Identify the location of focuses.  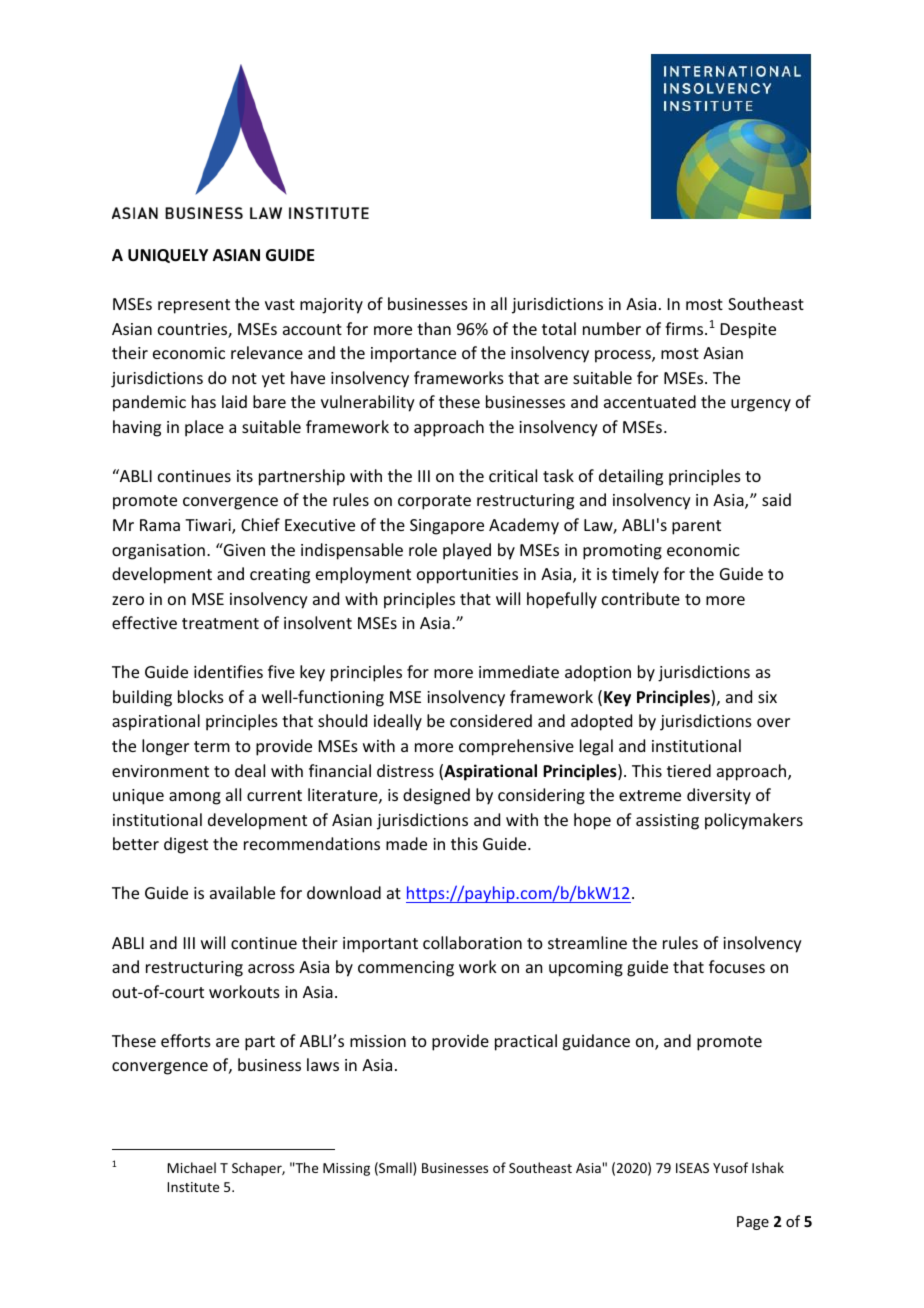
(737, 966).
